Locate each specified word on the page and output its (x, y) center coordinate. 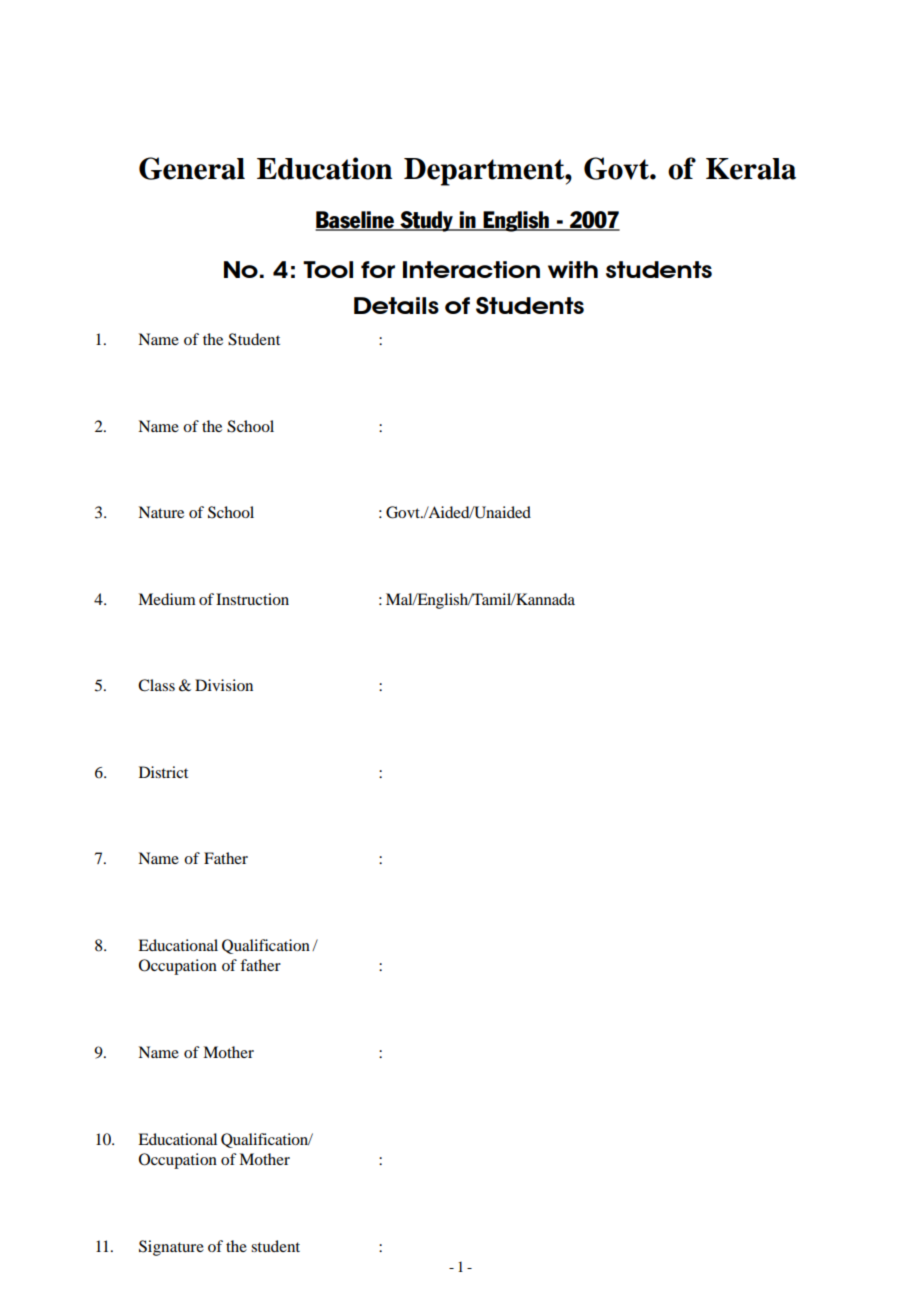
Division (224, 685)
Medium (167, 599)
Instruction (252, 599)
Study (426, 221)
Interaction (471, 269)
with (573, 269)
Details (396, 305)
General (192, 168)
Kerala (751, 169)
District (163, 772)
